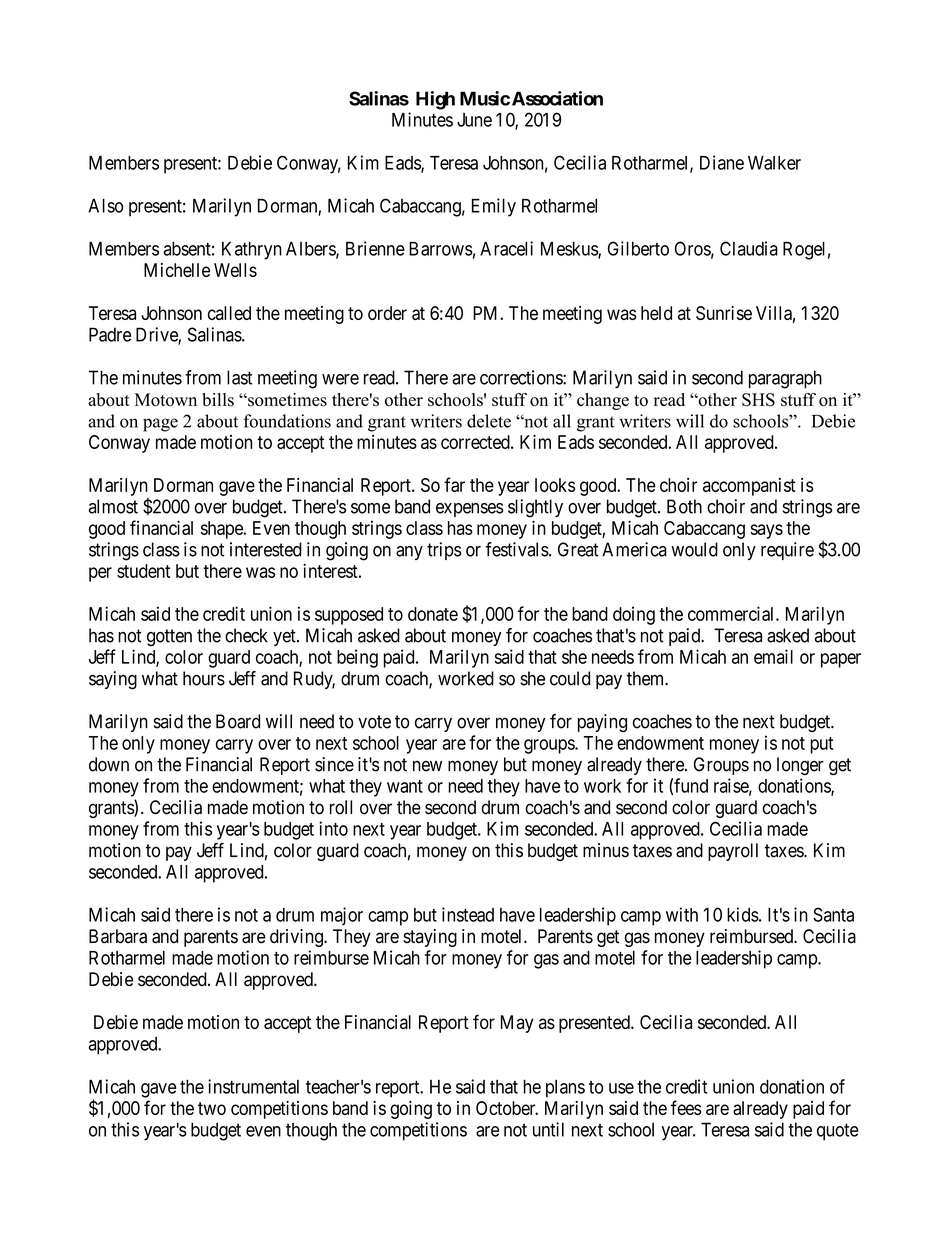 The height and width of the page is (1233, 952). Describe the element at coordinates (105, 205) in the page. I see `Also` at that location.
